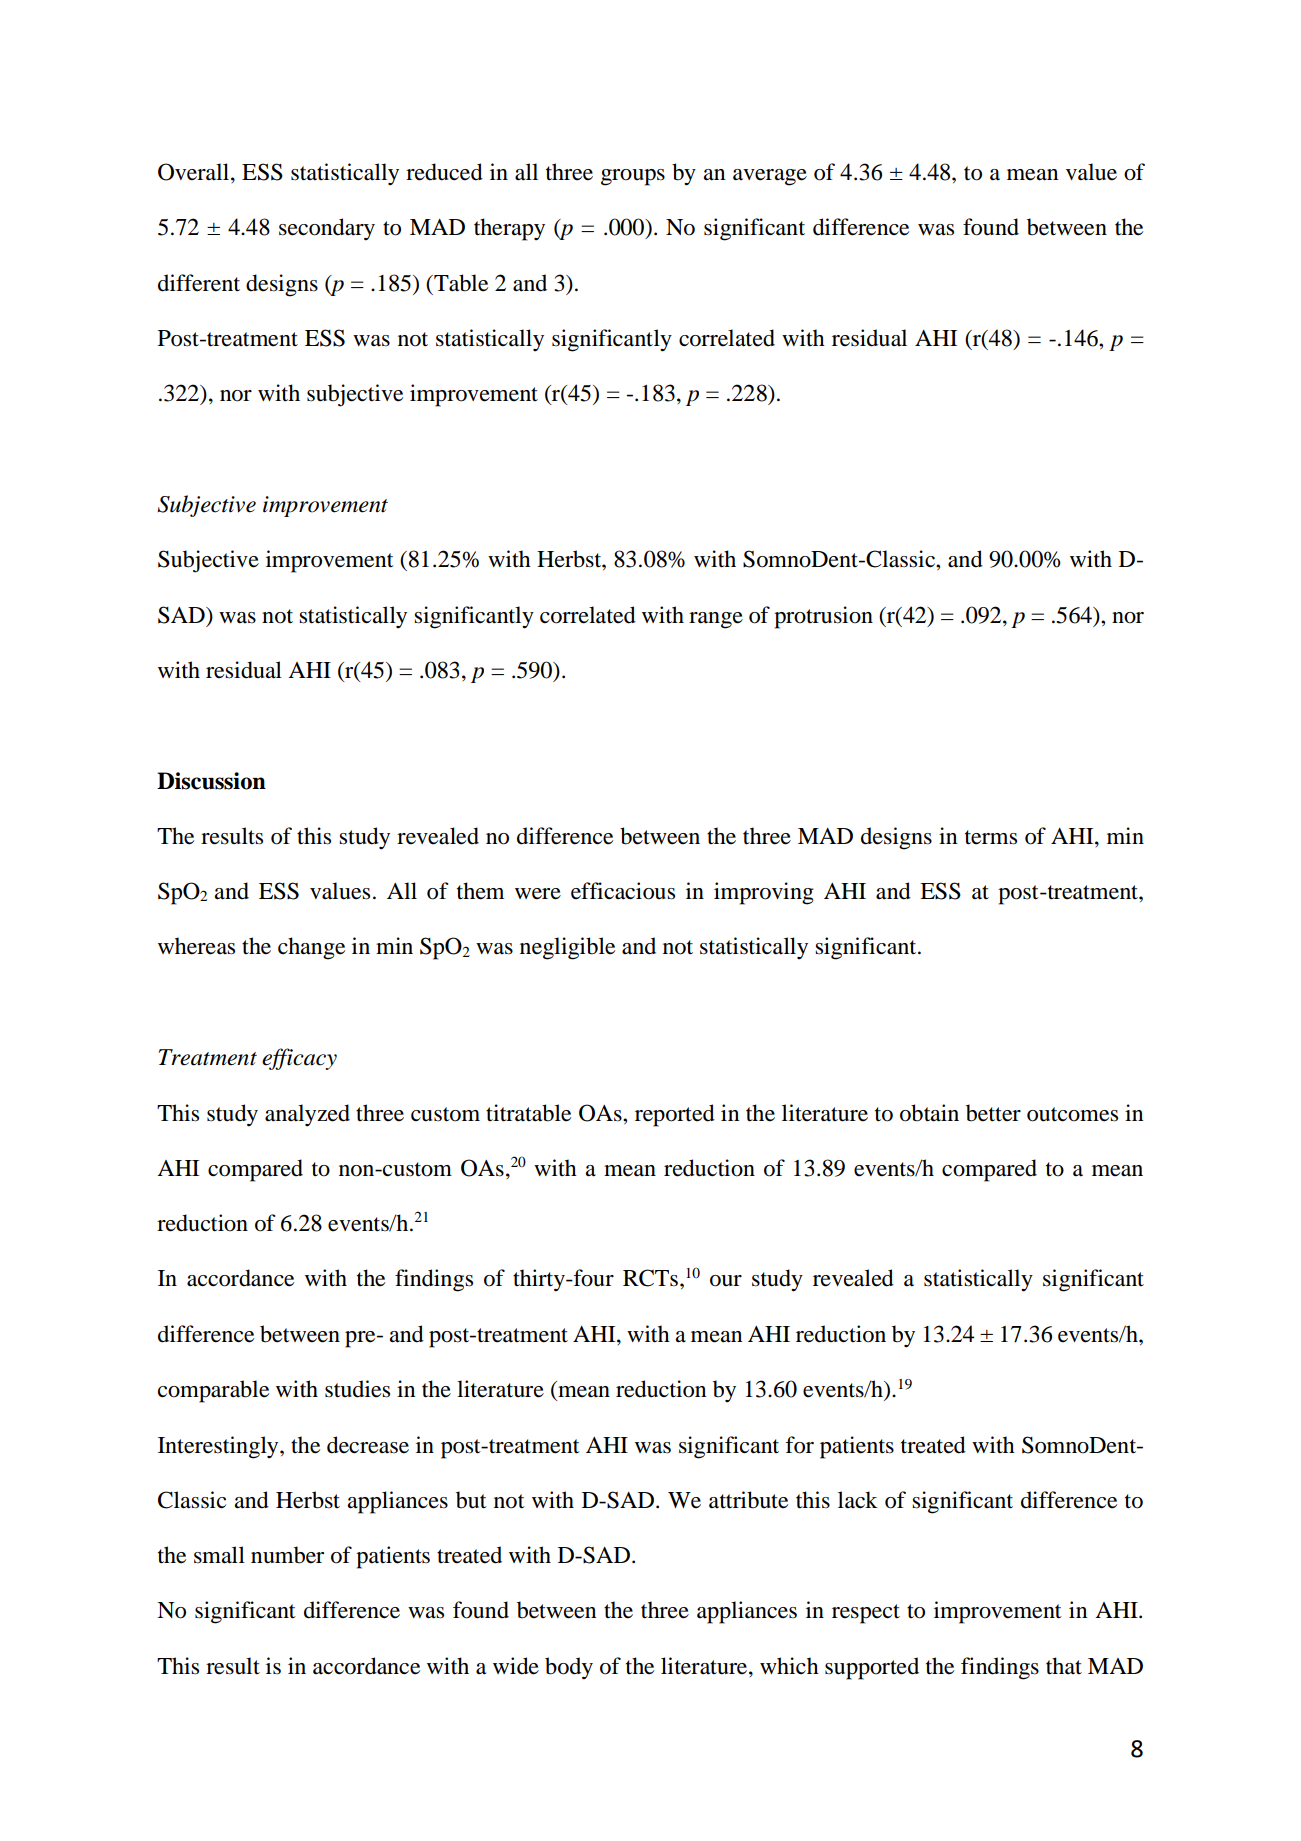  I want to click on efficacious, so click(623, 891).
